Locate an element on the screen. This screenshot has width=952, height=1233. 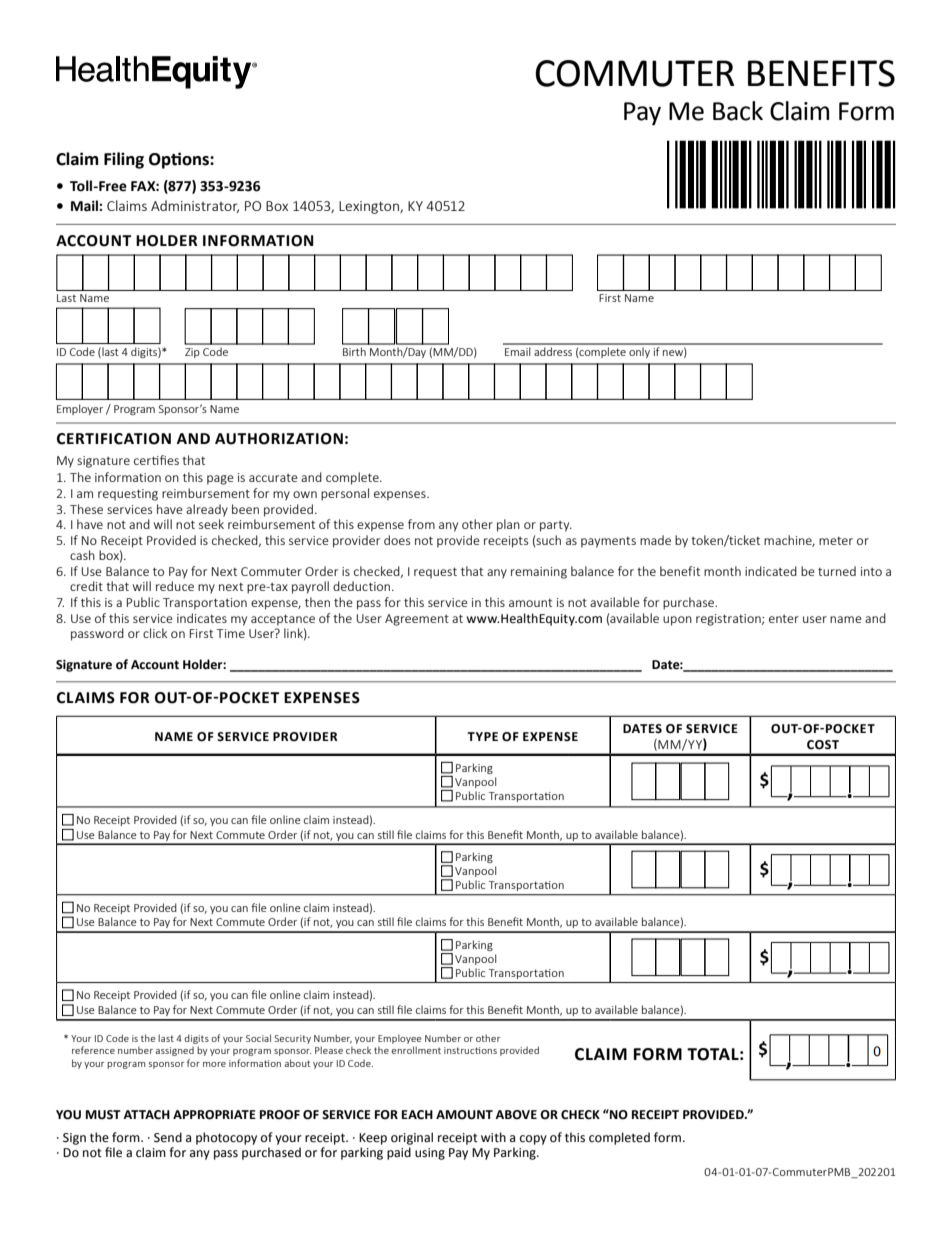
Filing is located at coordinates (124, 160).
